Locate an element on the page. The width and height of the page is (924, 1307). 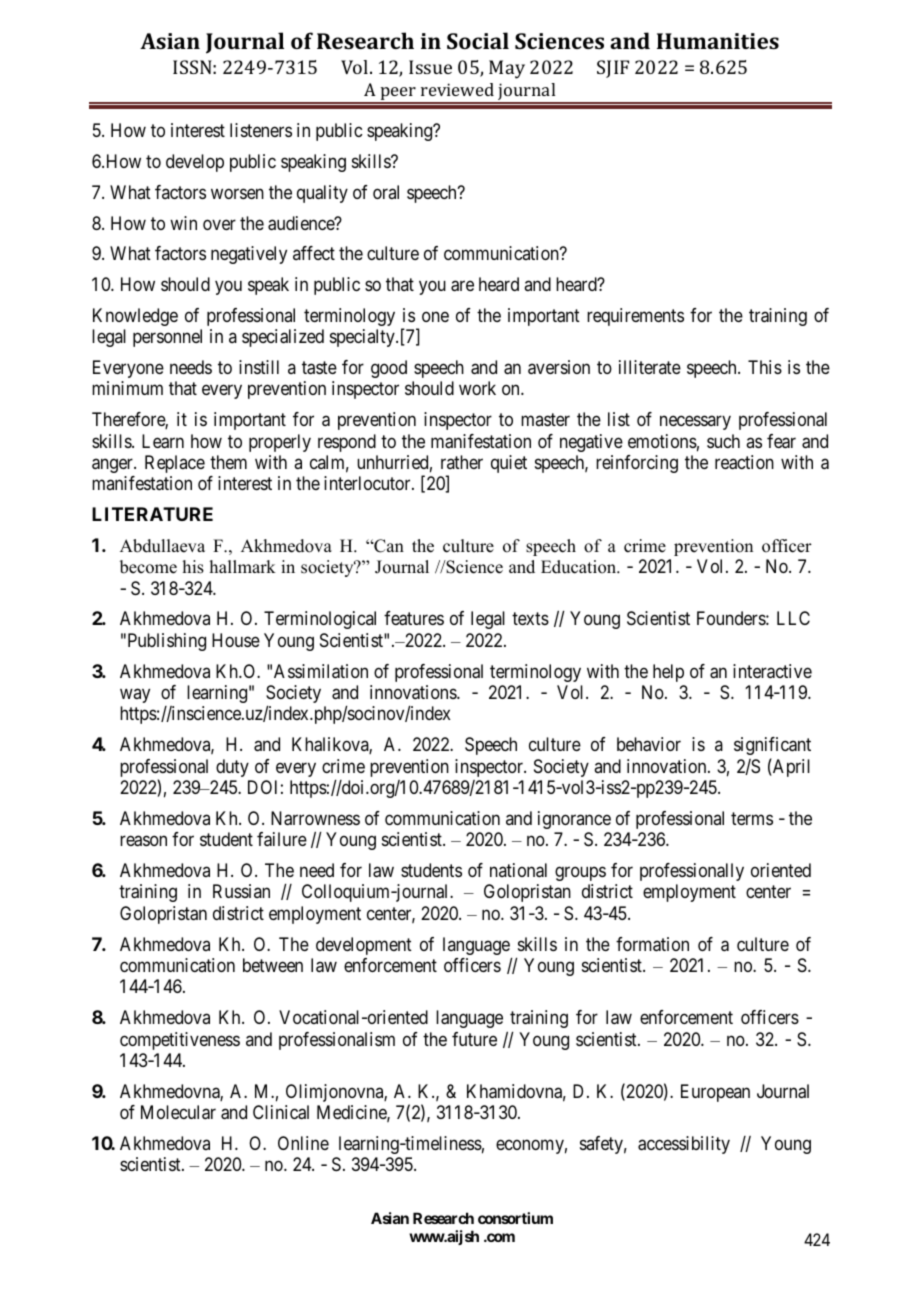
Russian is located at coordinates (241, 891).
